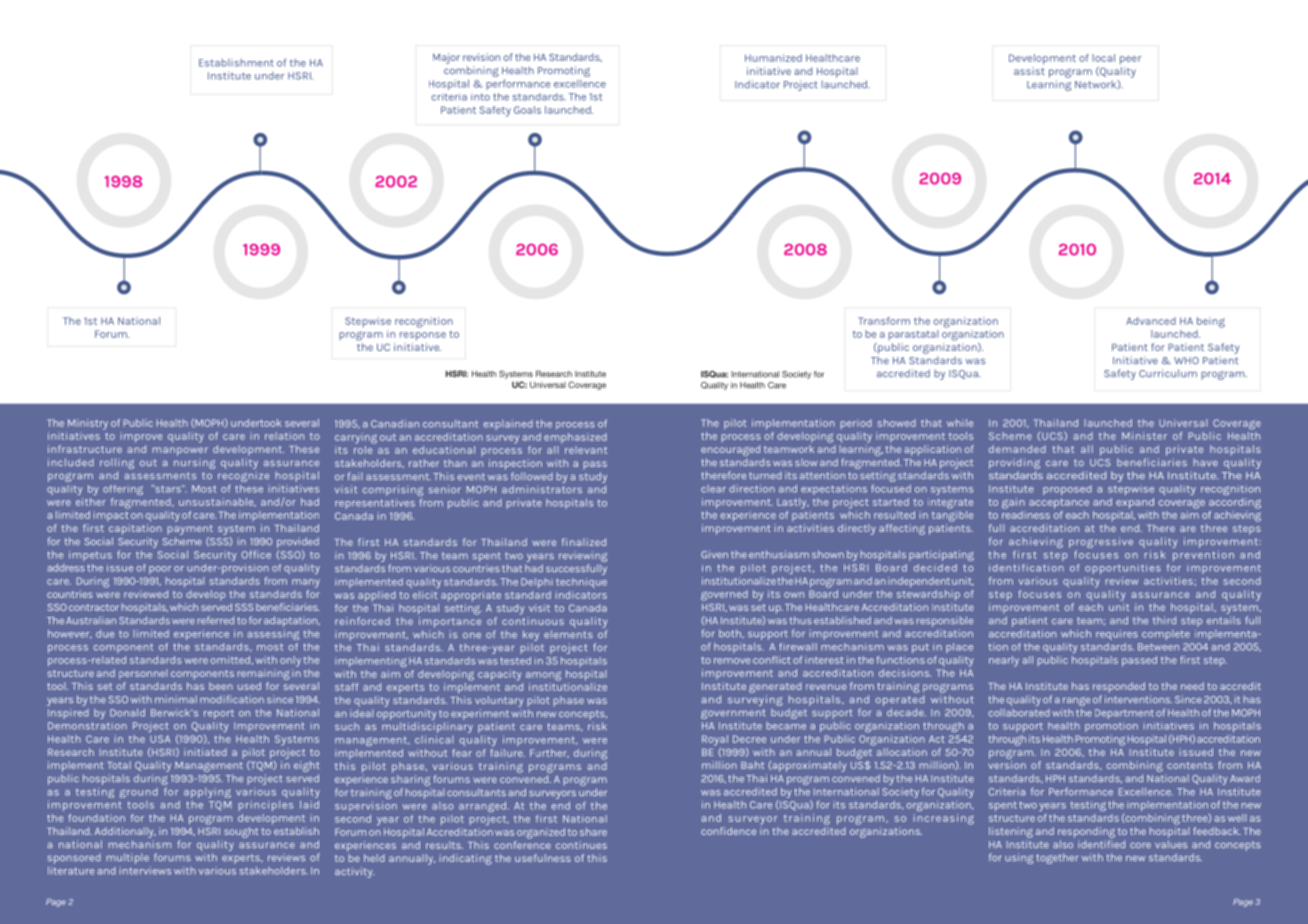 This screenshot has height=924, width=1308. Describe the element at coordinates (446, 58) in the screenshot. I see `Major` at that location.
